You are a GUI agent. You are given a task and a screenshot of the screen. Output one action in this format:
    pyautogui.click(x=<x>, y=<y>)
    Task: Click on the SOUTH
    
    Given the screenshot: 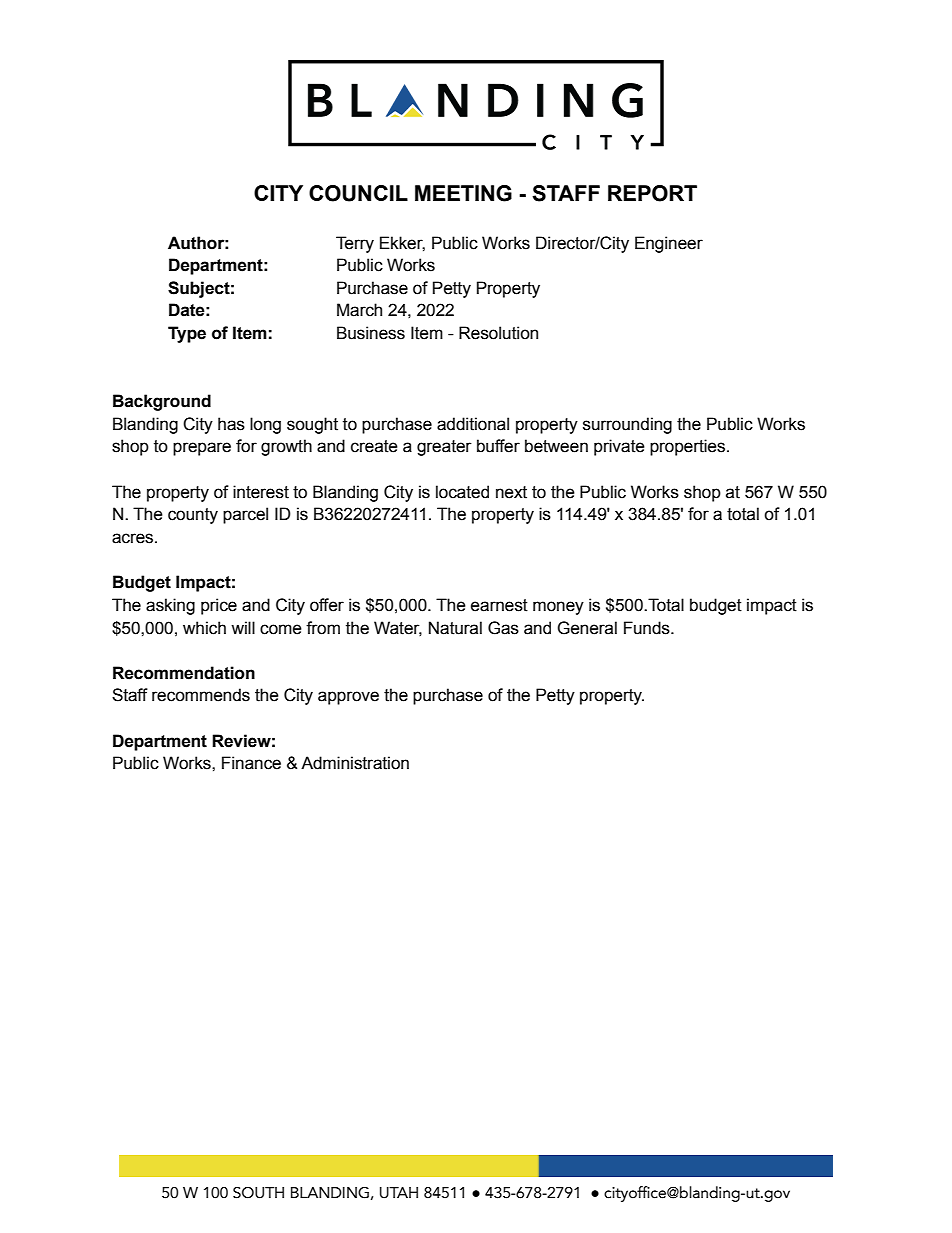 What is the action you would take?
    pyautogui.click(x=258, y=1193)
